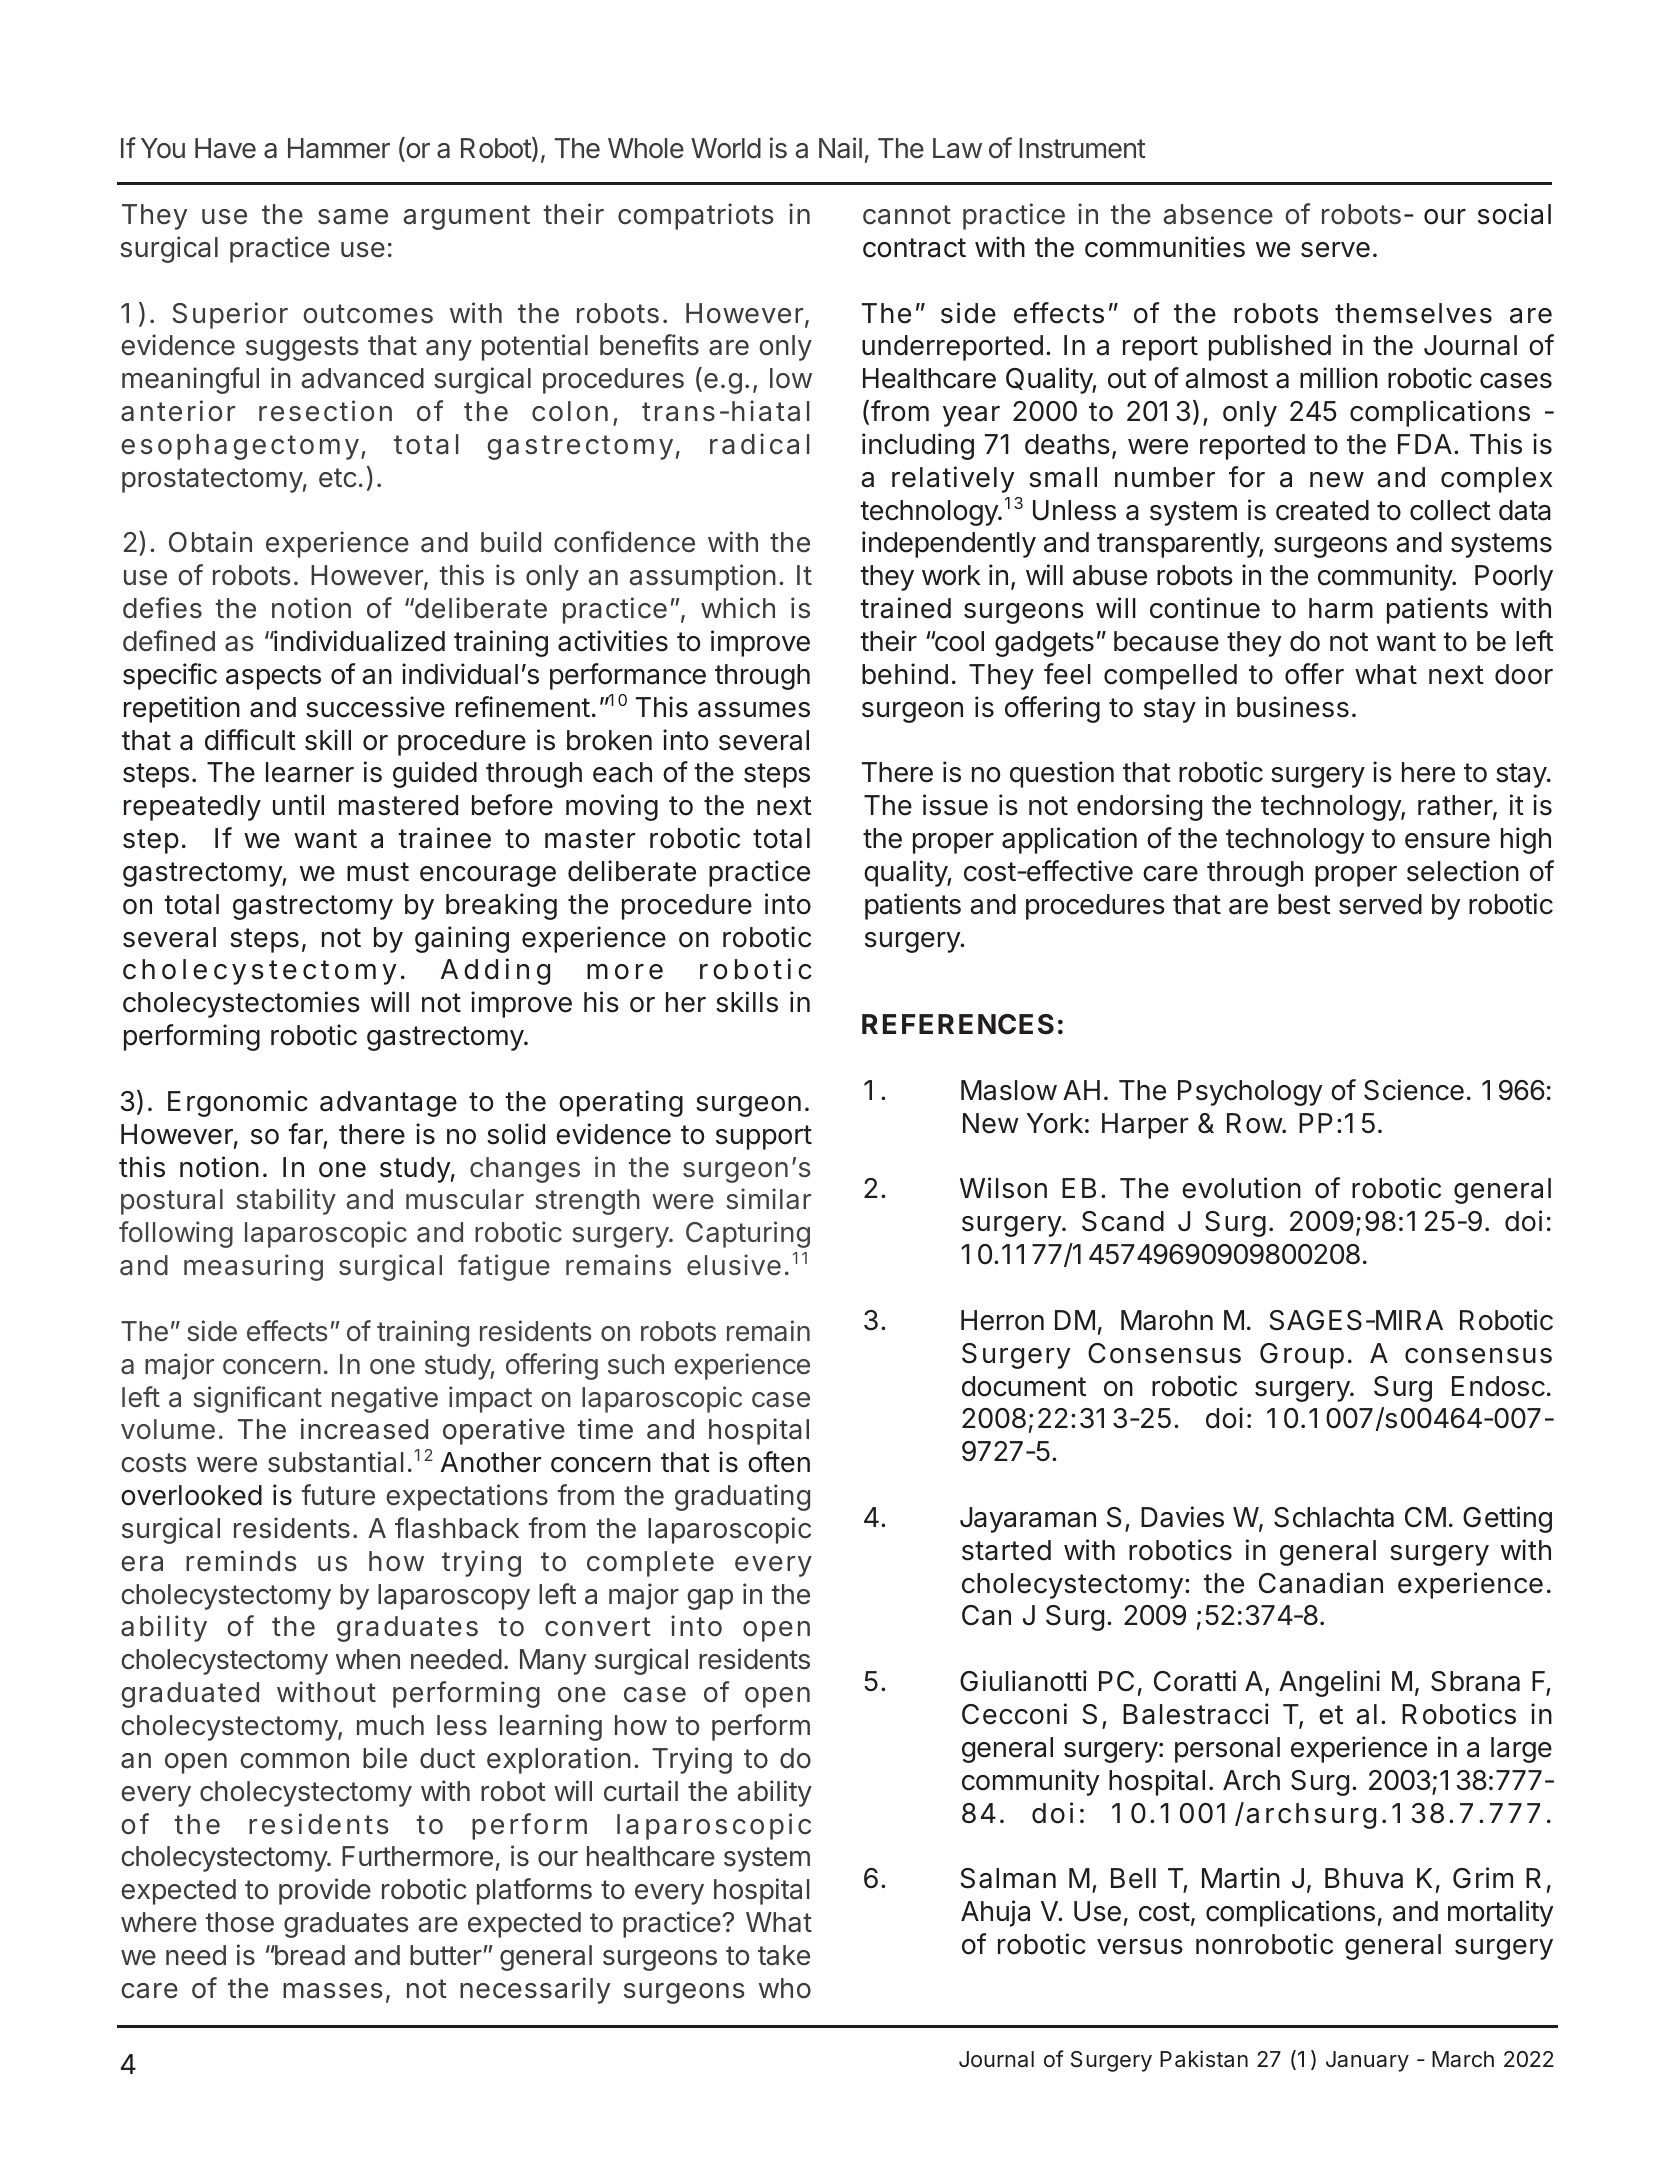  Describe the element at coordinates (907, 215) in the page. I see `cannot` at that location.
